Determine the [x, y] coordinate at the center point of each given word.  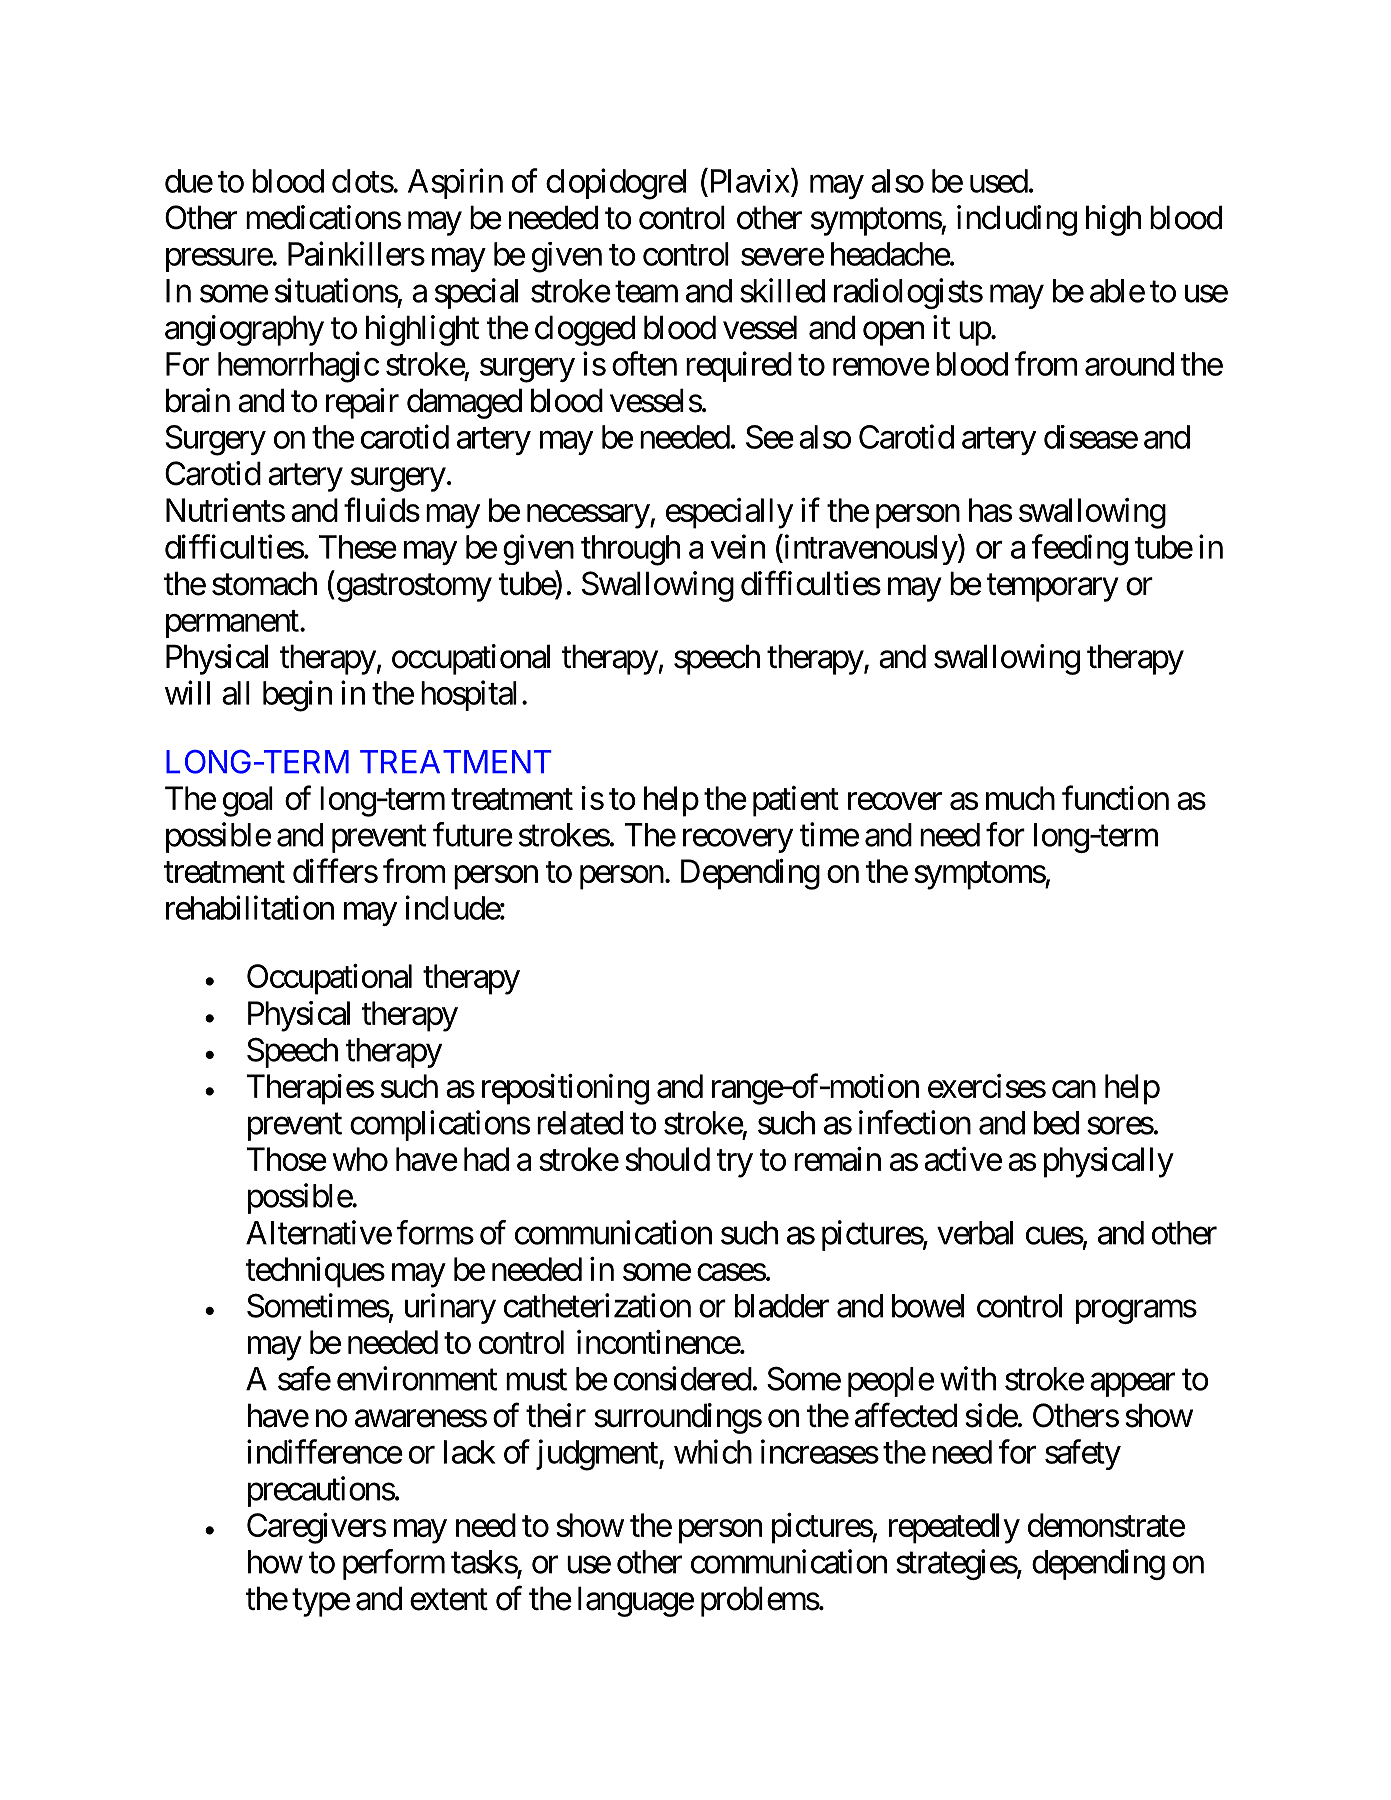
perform [394, 1564]
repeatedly [954, 1528]
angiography [244, 330]
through [630, 550]
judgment [598, 1455]
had [486, 1159]
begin [297, 696]
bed [1056, 1123]
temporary [1053, 588]
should [667, 1159]
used [999, 181]
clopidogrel [616, 184]
